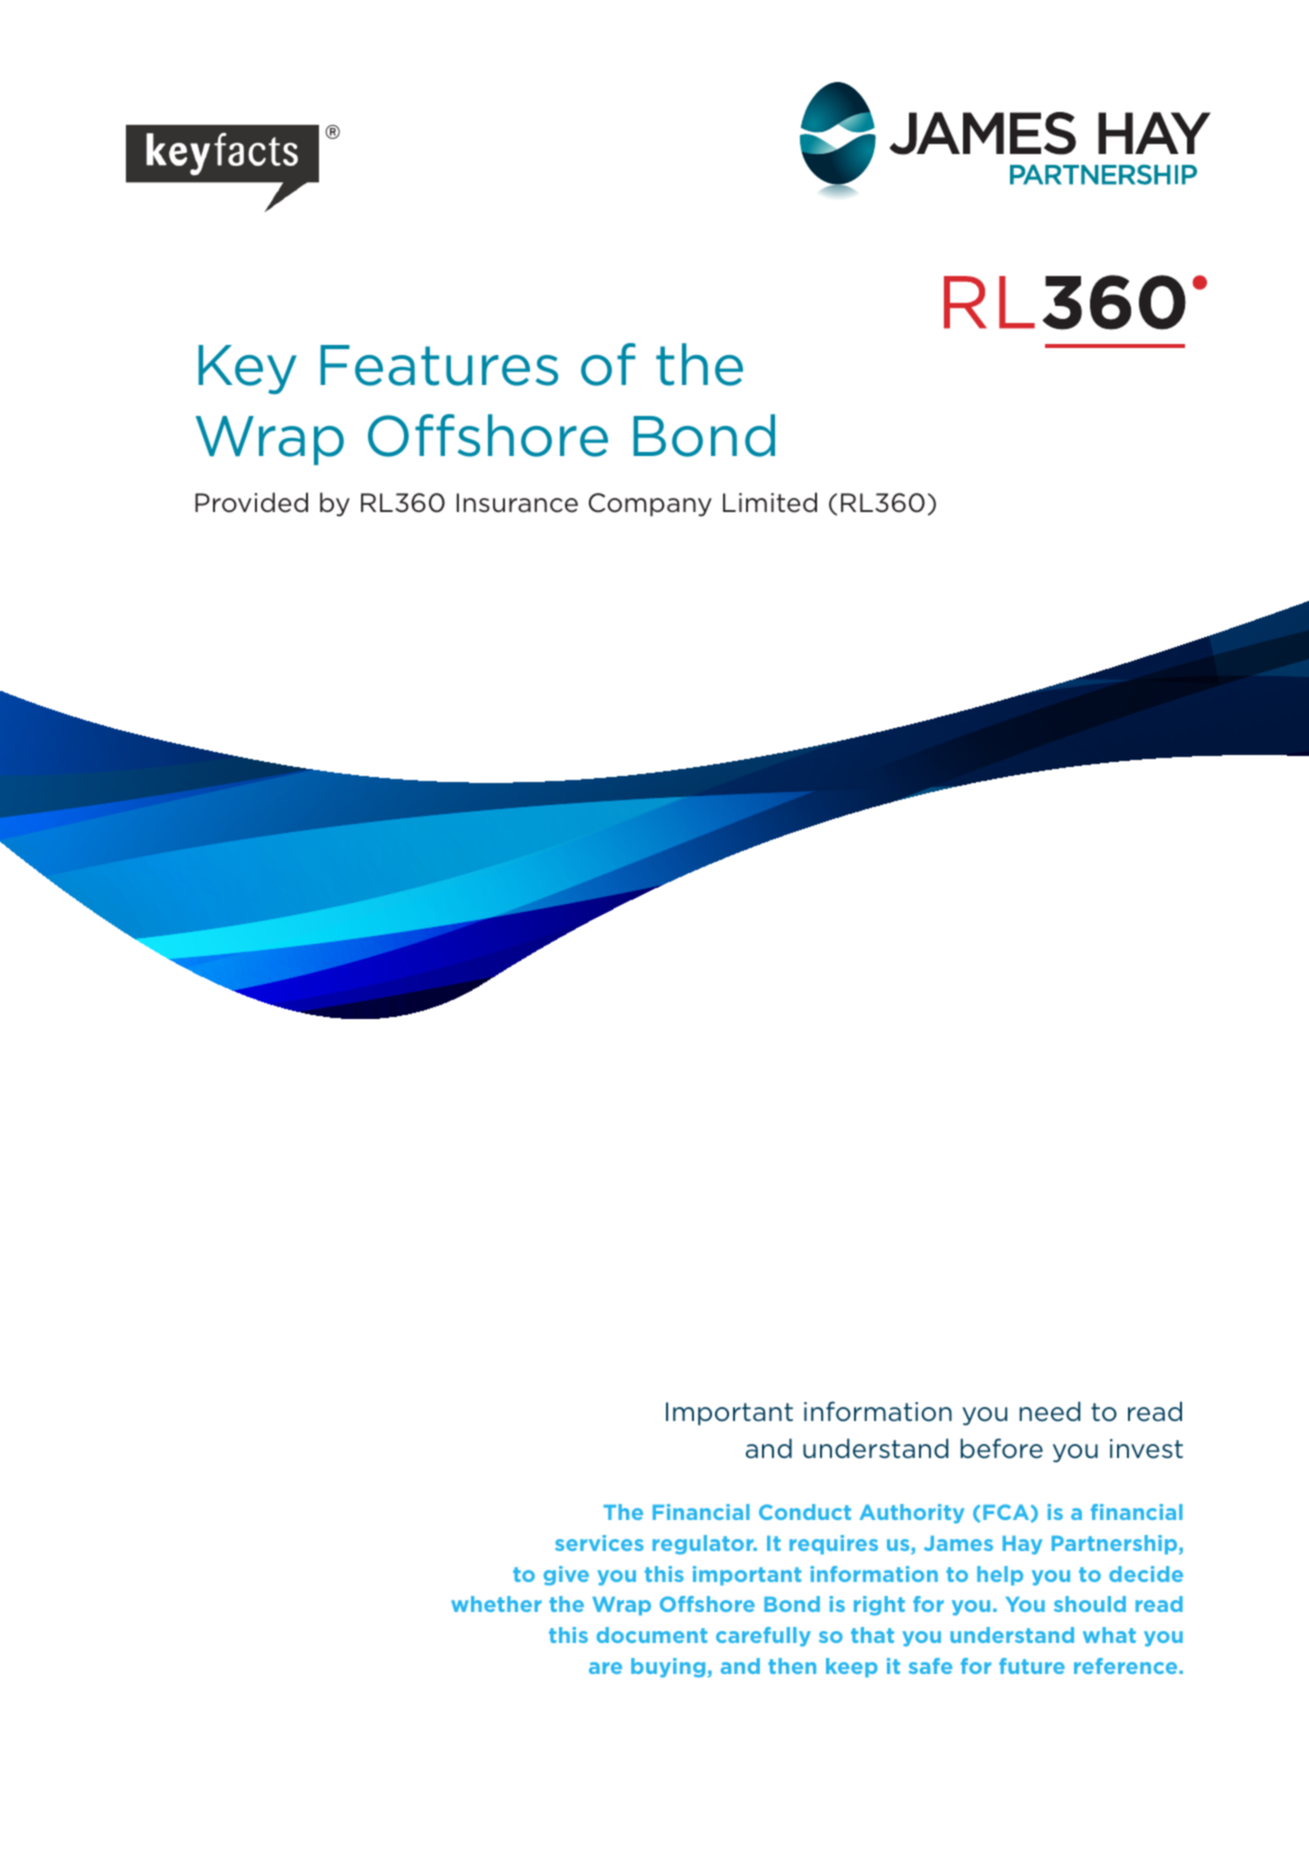 The width and height of the page is (1309, 1852). I want to click on Limited, so click(770, 502).
